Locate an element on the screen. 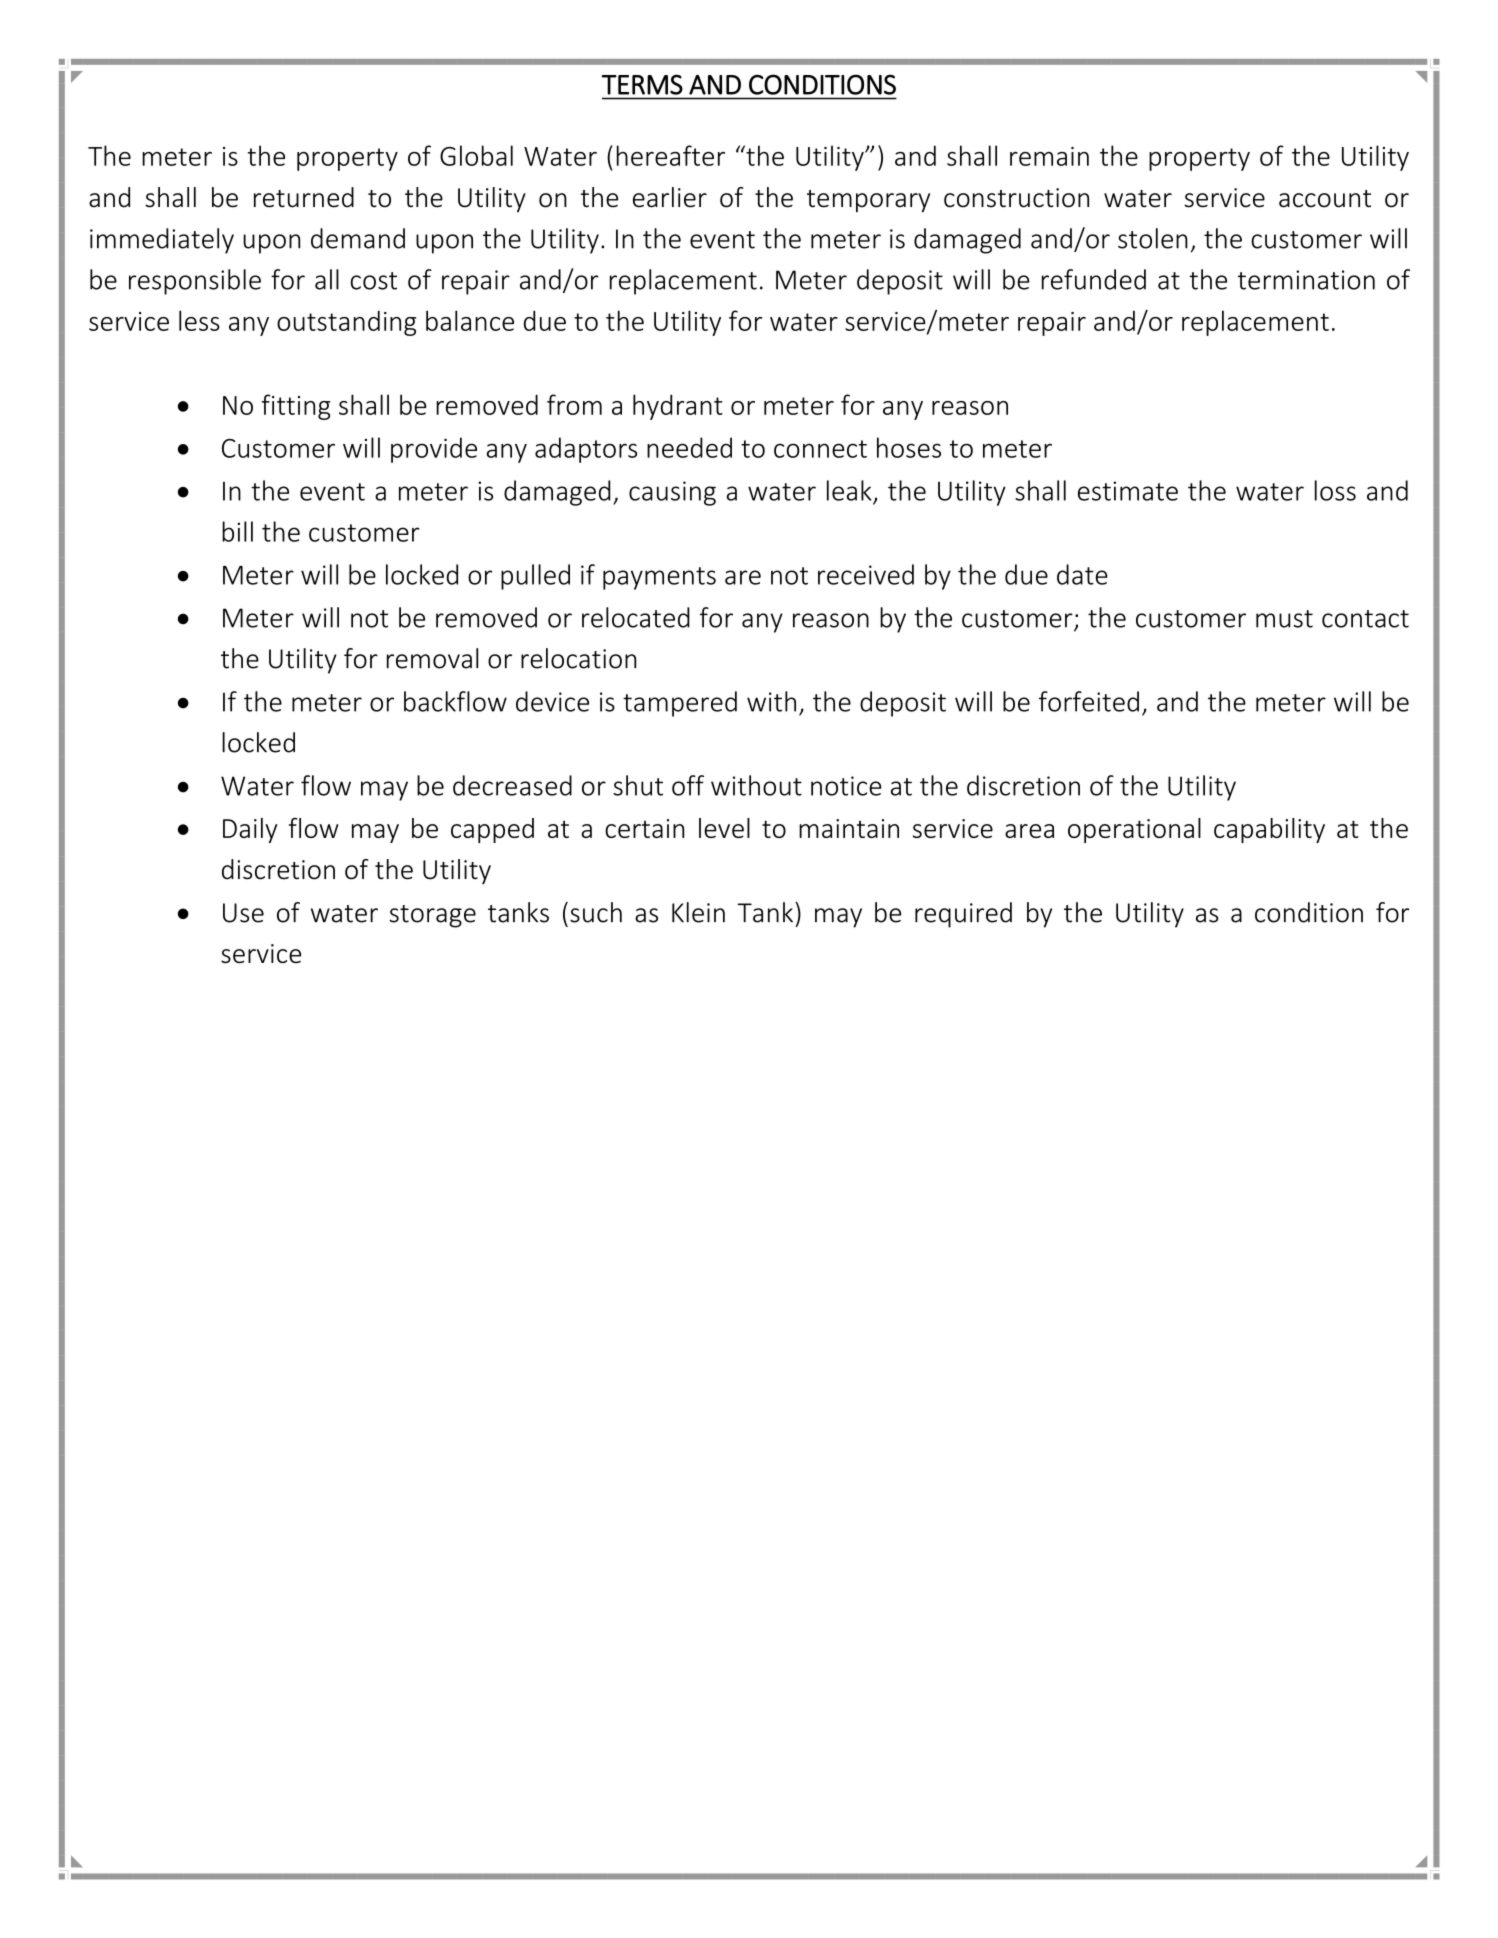 The height and width of the screenshot is (1938, 1498). account is located at coordinates (1325, 199).
